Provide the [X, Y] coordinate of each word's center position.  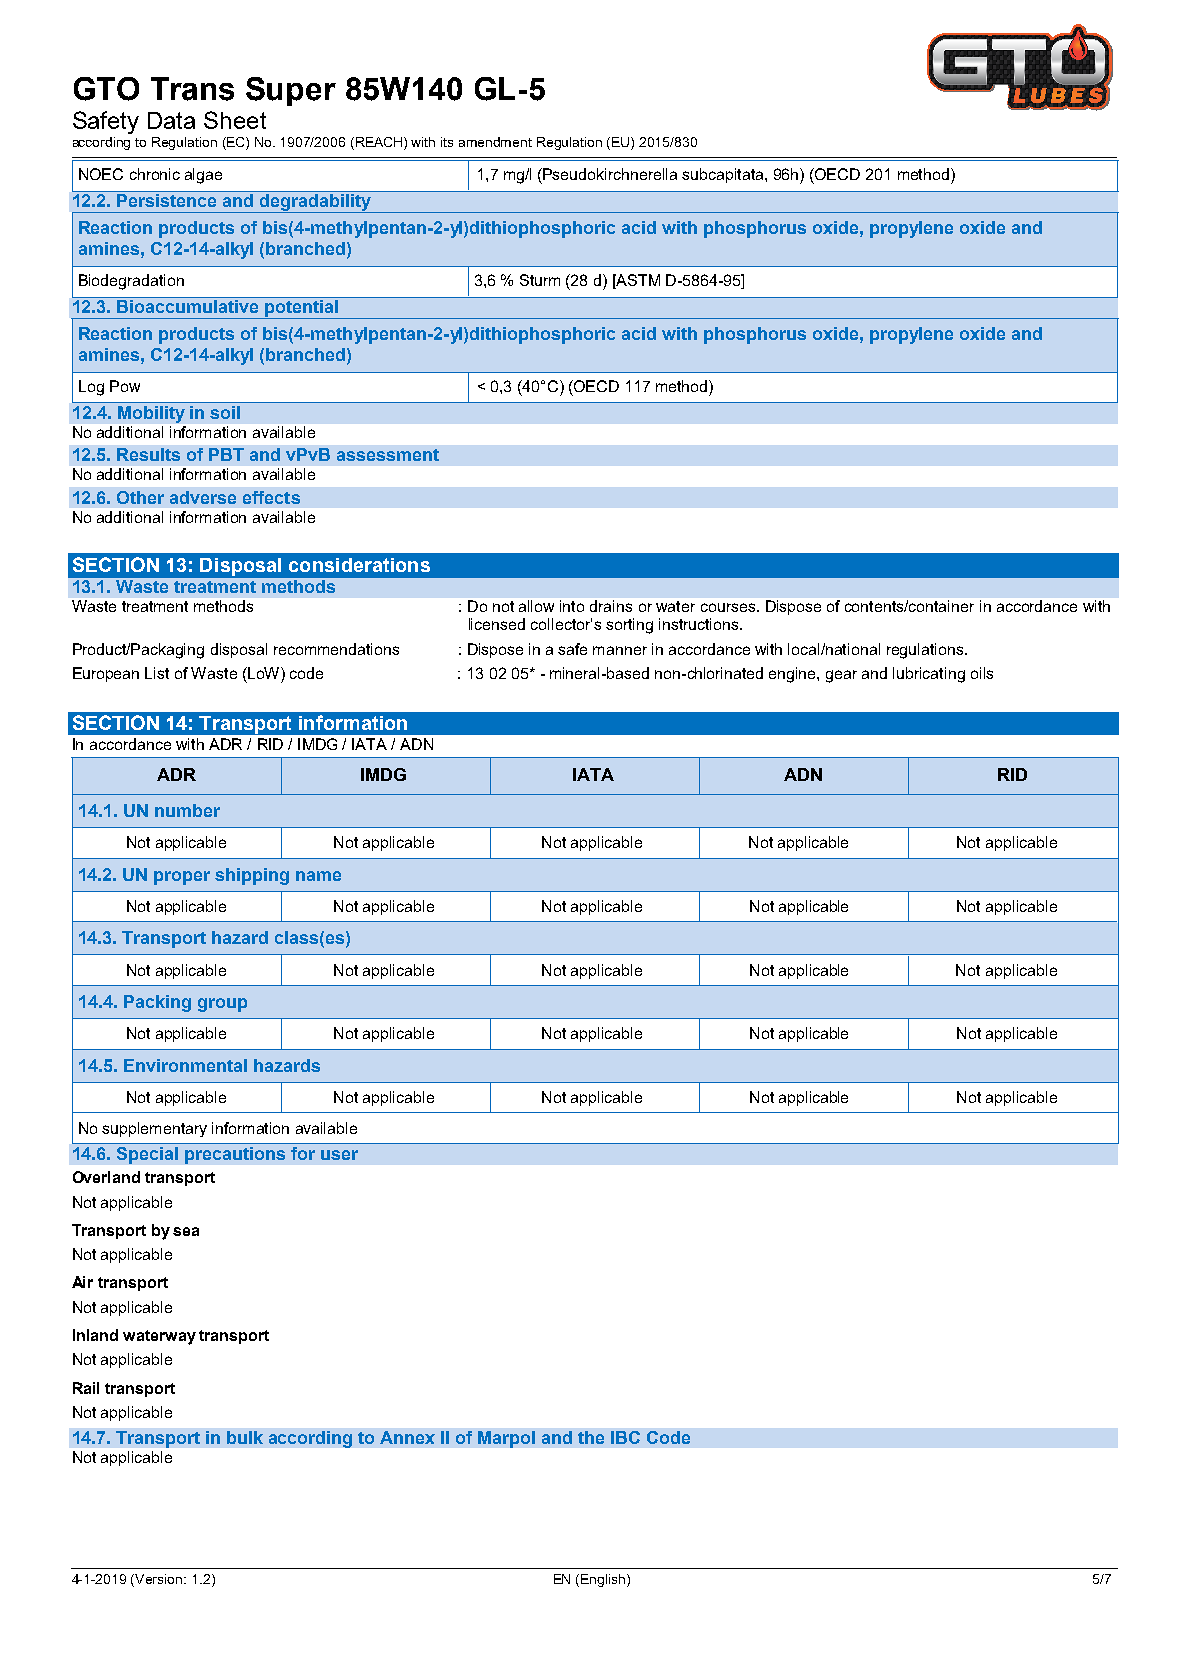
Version [160, 1579]
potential [301, 308]
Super [291, 91]
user [339, 1155]
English [604, 1580]
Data [171, 120]
